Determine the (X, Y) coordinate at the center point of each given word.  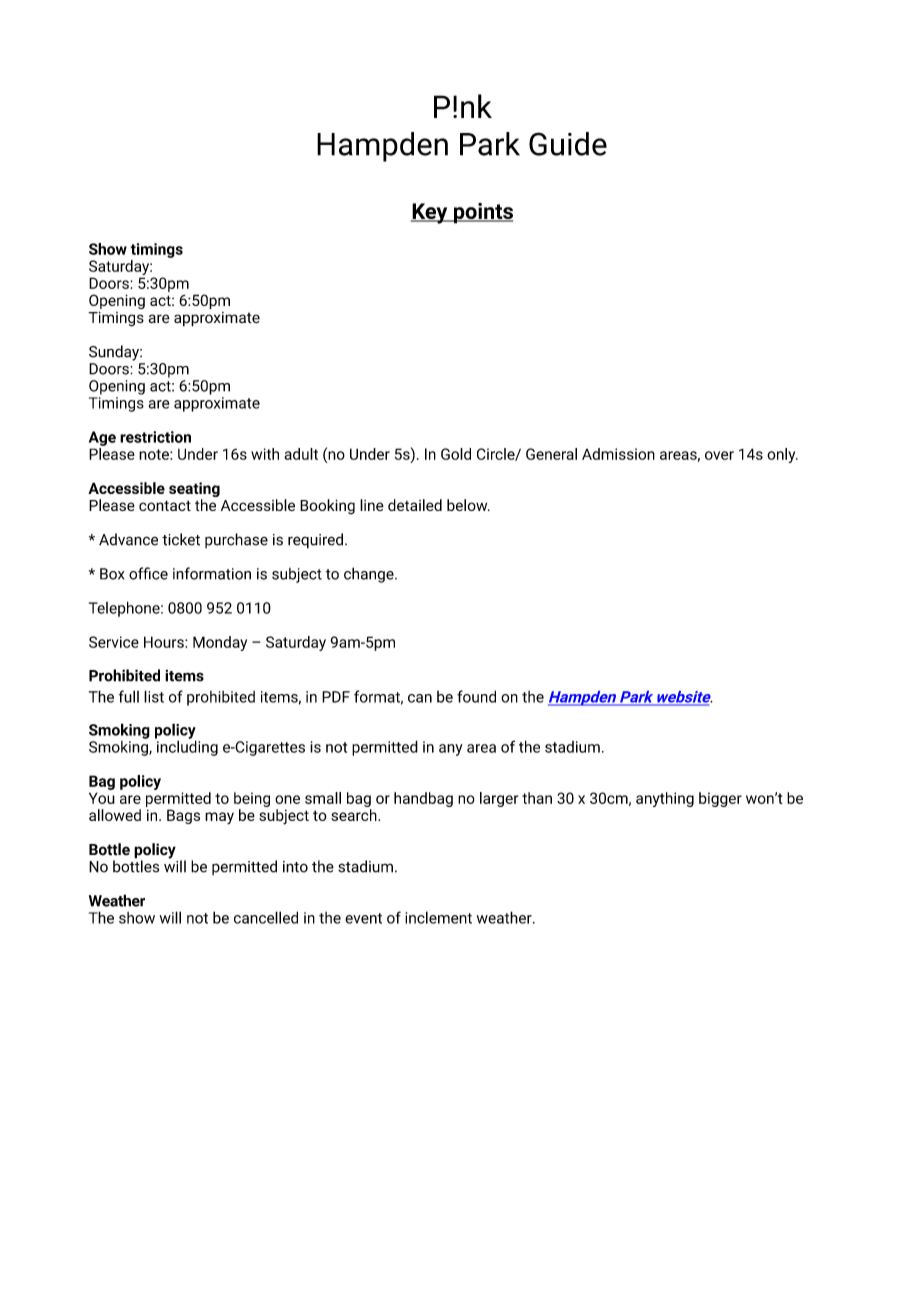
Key (430, 213)
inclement (438, 917)
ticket (181, 539)
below (468, 505)
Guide (568, 144)
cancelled (266, 917)
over (719, 455)
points (482, 213)
